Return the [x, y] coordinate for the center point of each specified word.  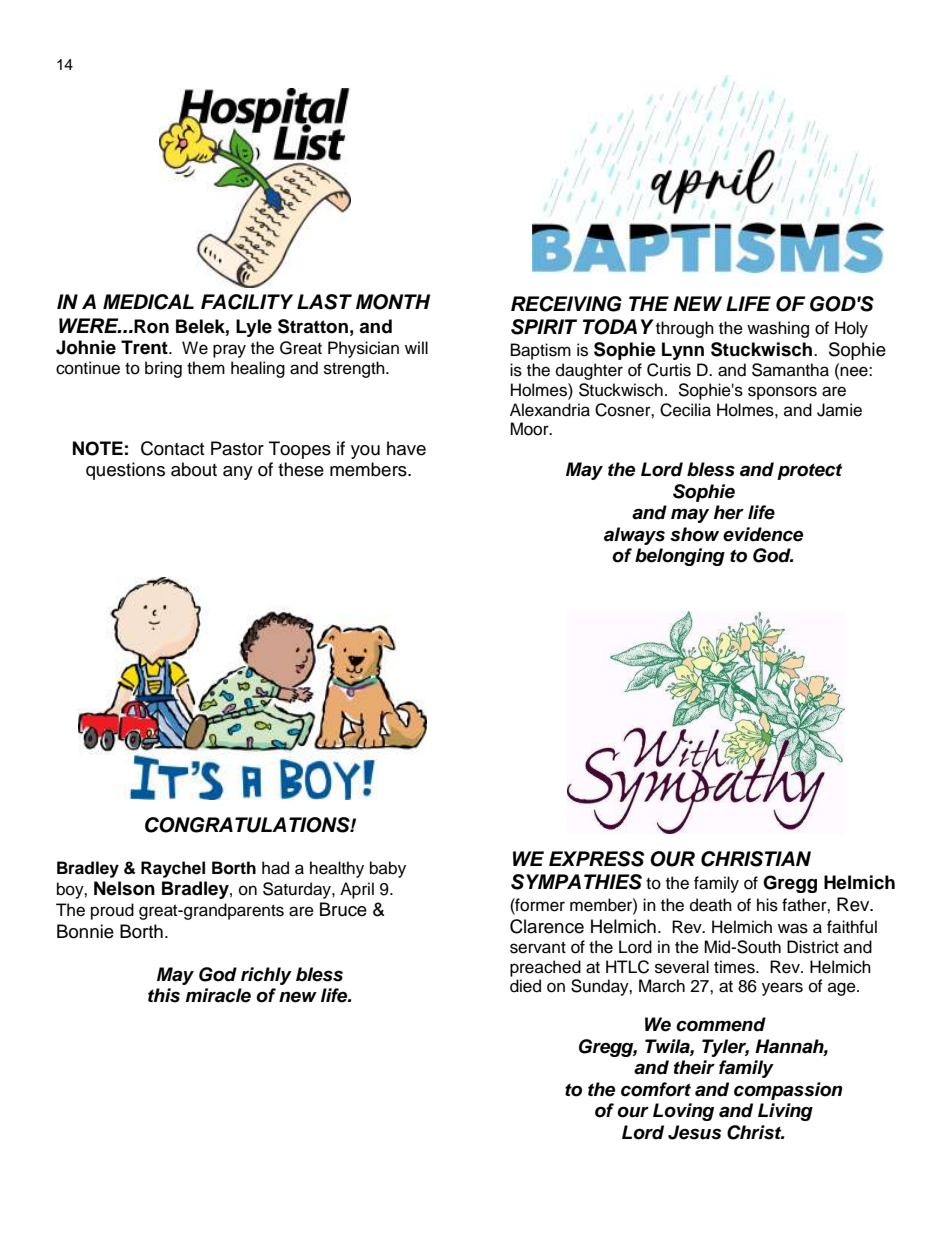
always [634, 536]
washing [778, 329]
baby [388, 869]
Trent [145, 347]
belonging [680, 557]
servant [538, 948]
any [238, 473]
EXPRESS [596, 859]
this [164, 995]
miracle [218, 995]
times [735, 967]
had [275, 868]
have [406, 448]
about [194, 469]
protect [809, 471]
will [416, 347]
